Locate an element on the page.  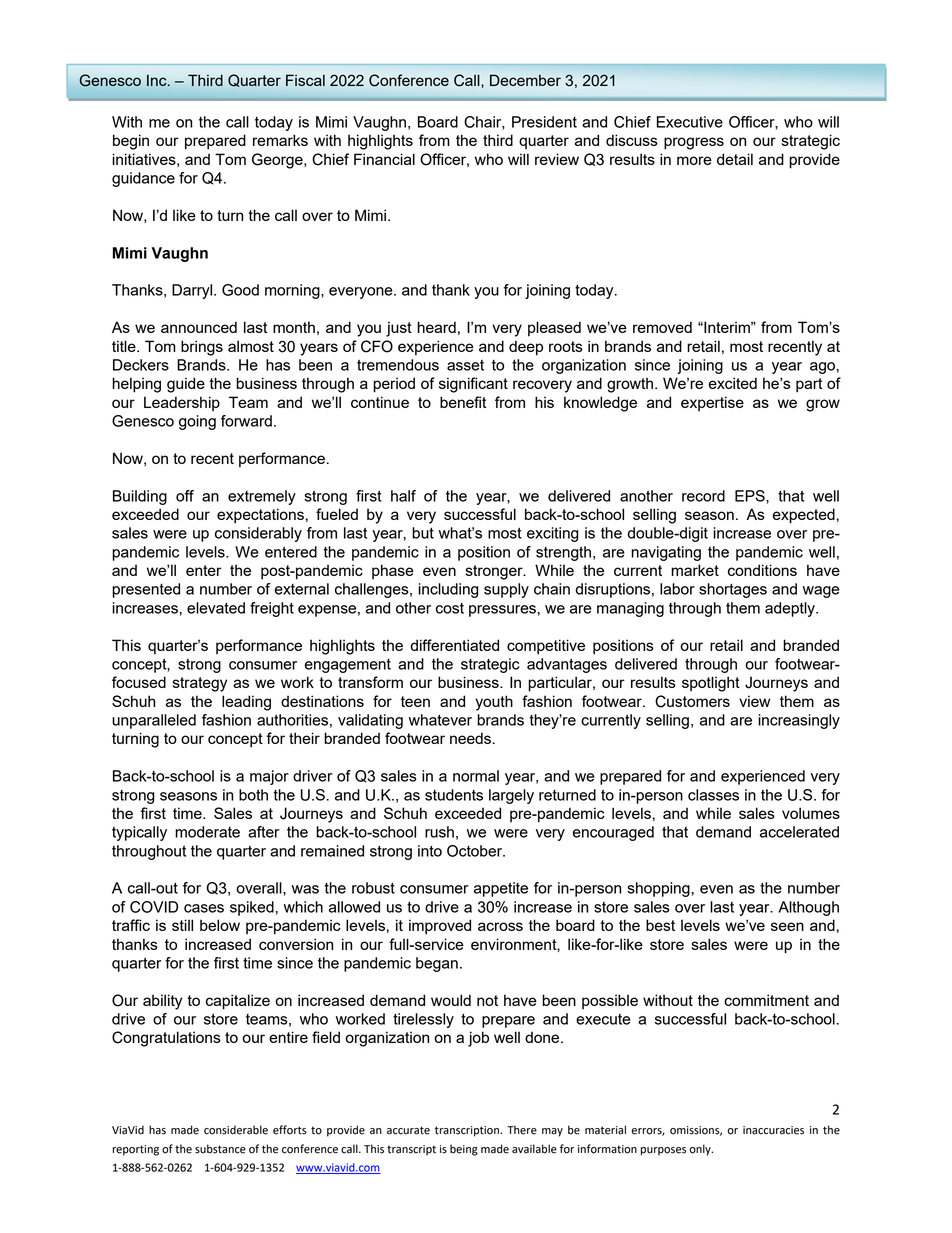
being is located at coordinates (464, 1150).
